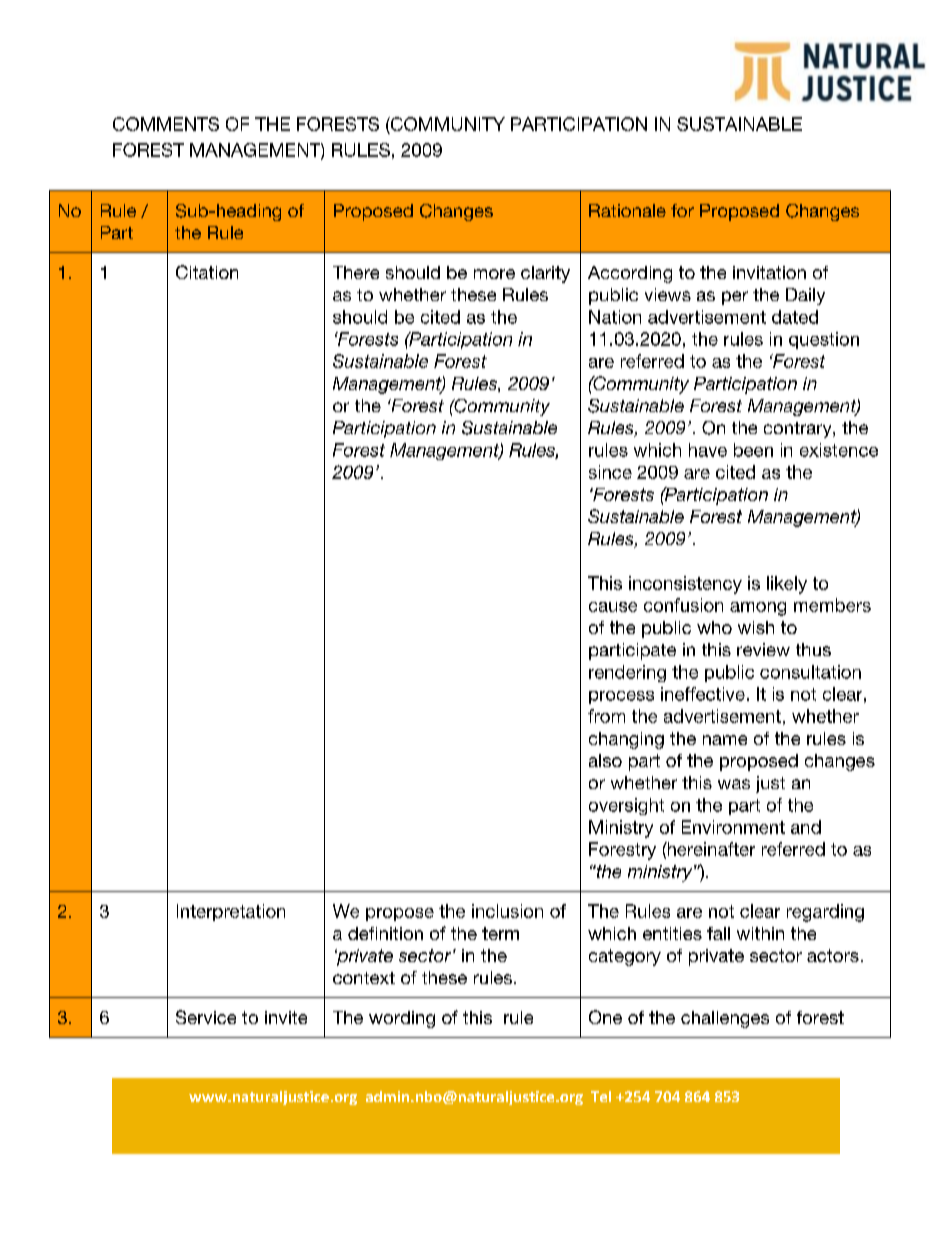  I want to click on challenges, so click(725, 1019).
